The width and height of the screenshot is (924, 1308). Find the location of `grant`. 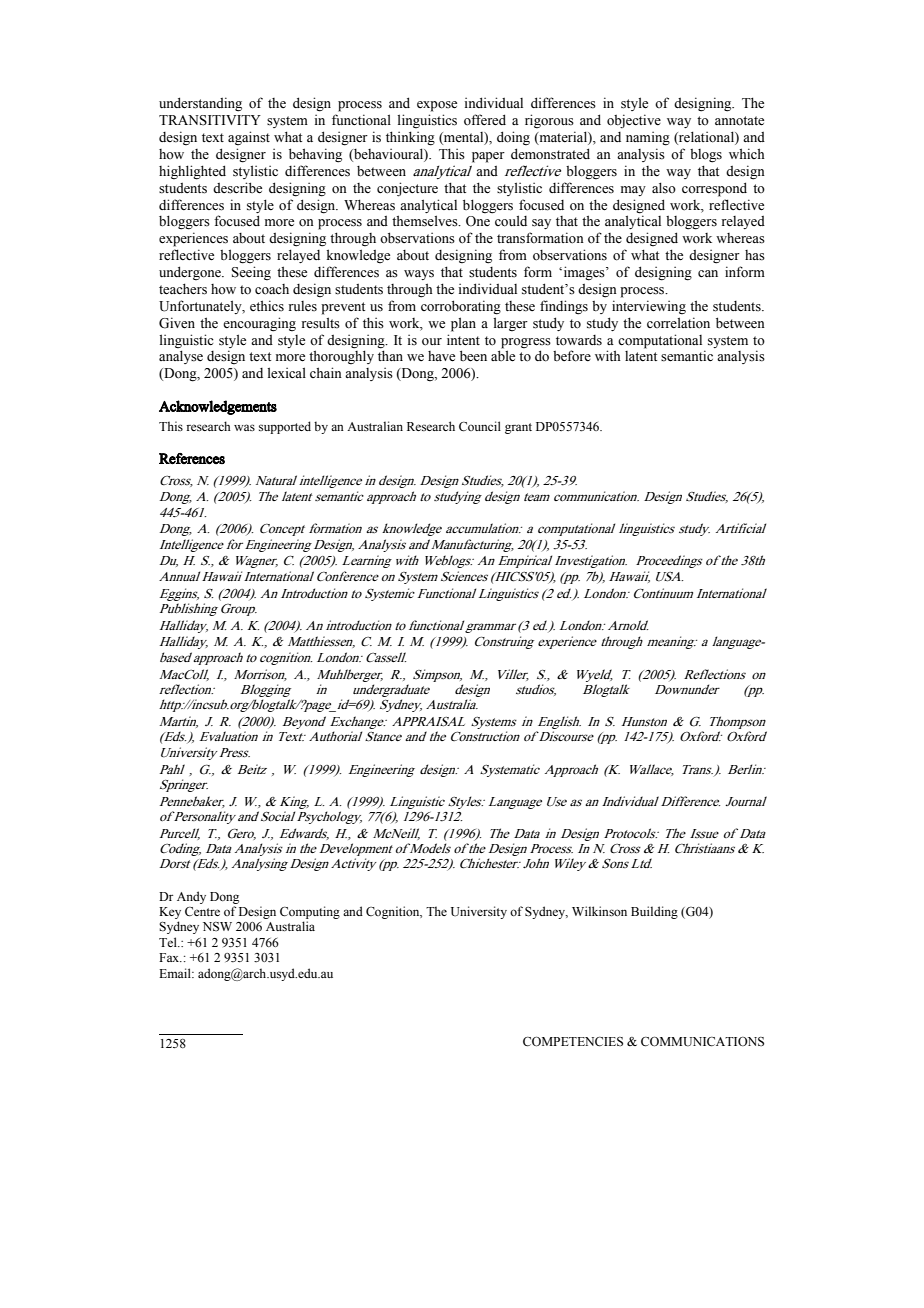

grant is located at coordinates (518, 428).
